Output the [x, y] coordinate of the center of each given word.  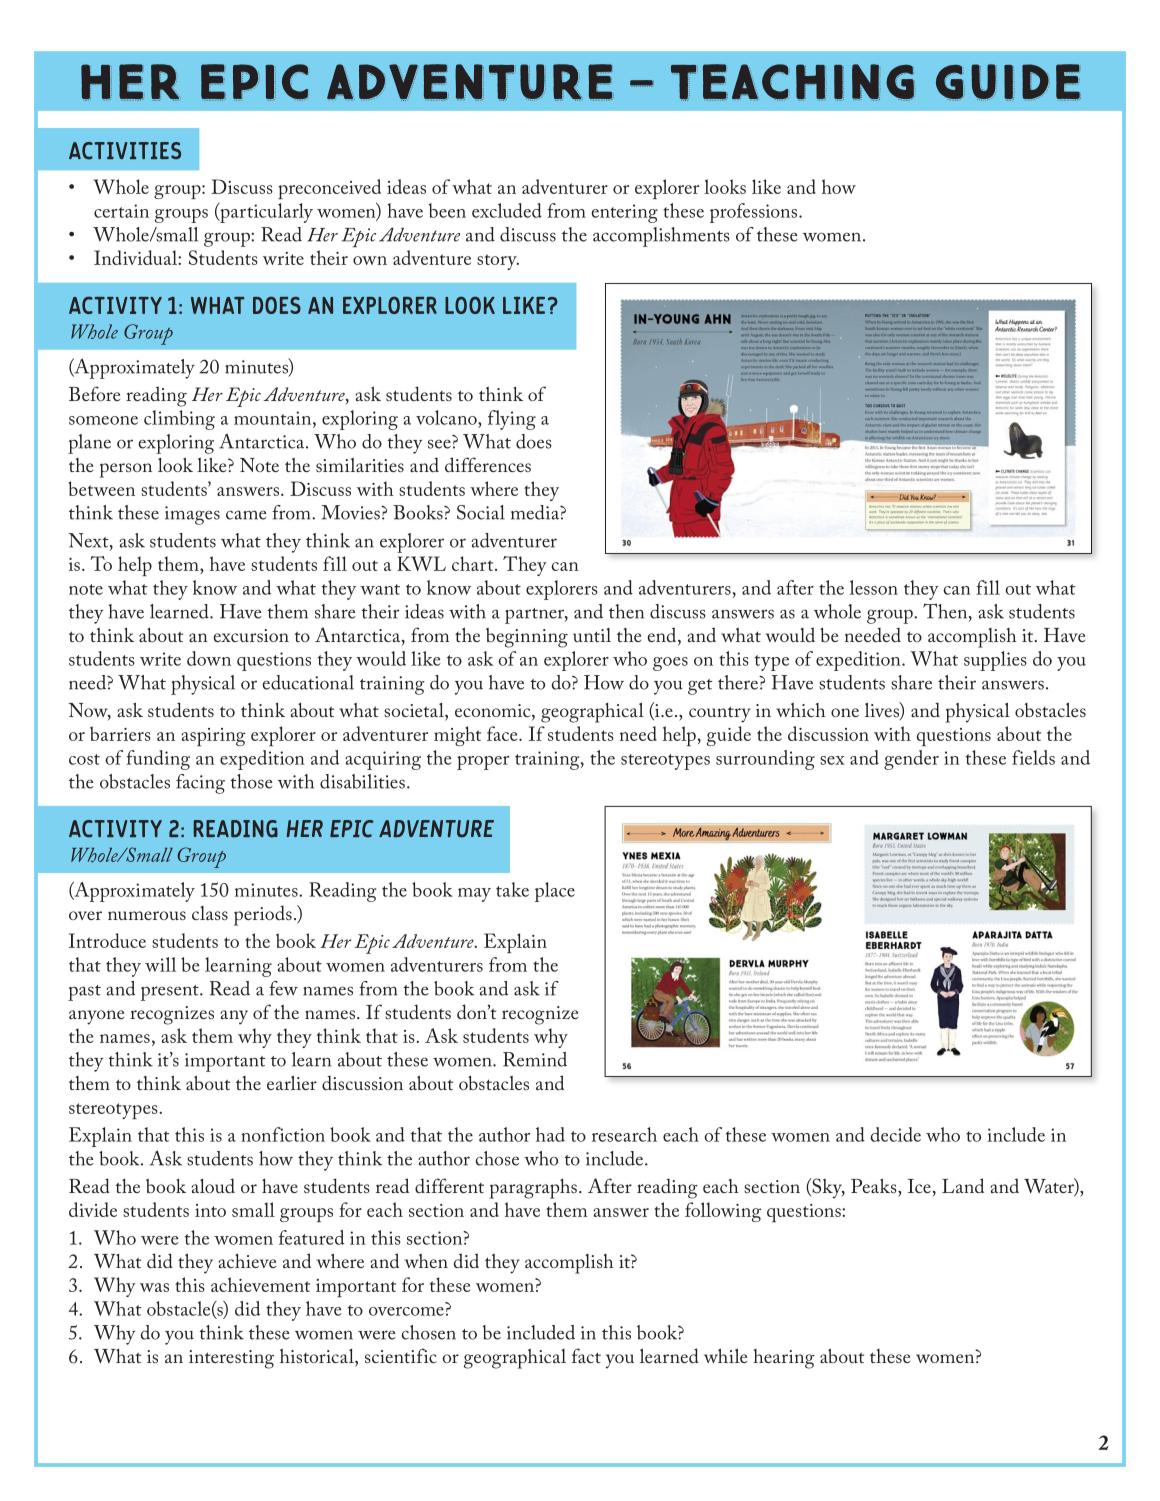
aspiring [213, 737]
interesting [231, 1359]
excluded [507, 210]
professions [755, 213]
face [503, 733]
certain [121, 211]
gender [911, 760]
